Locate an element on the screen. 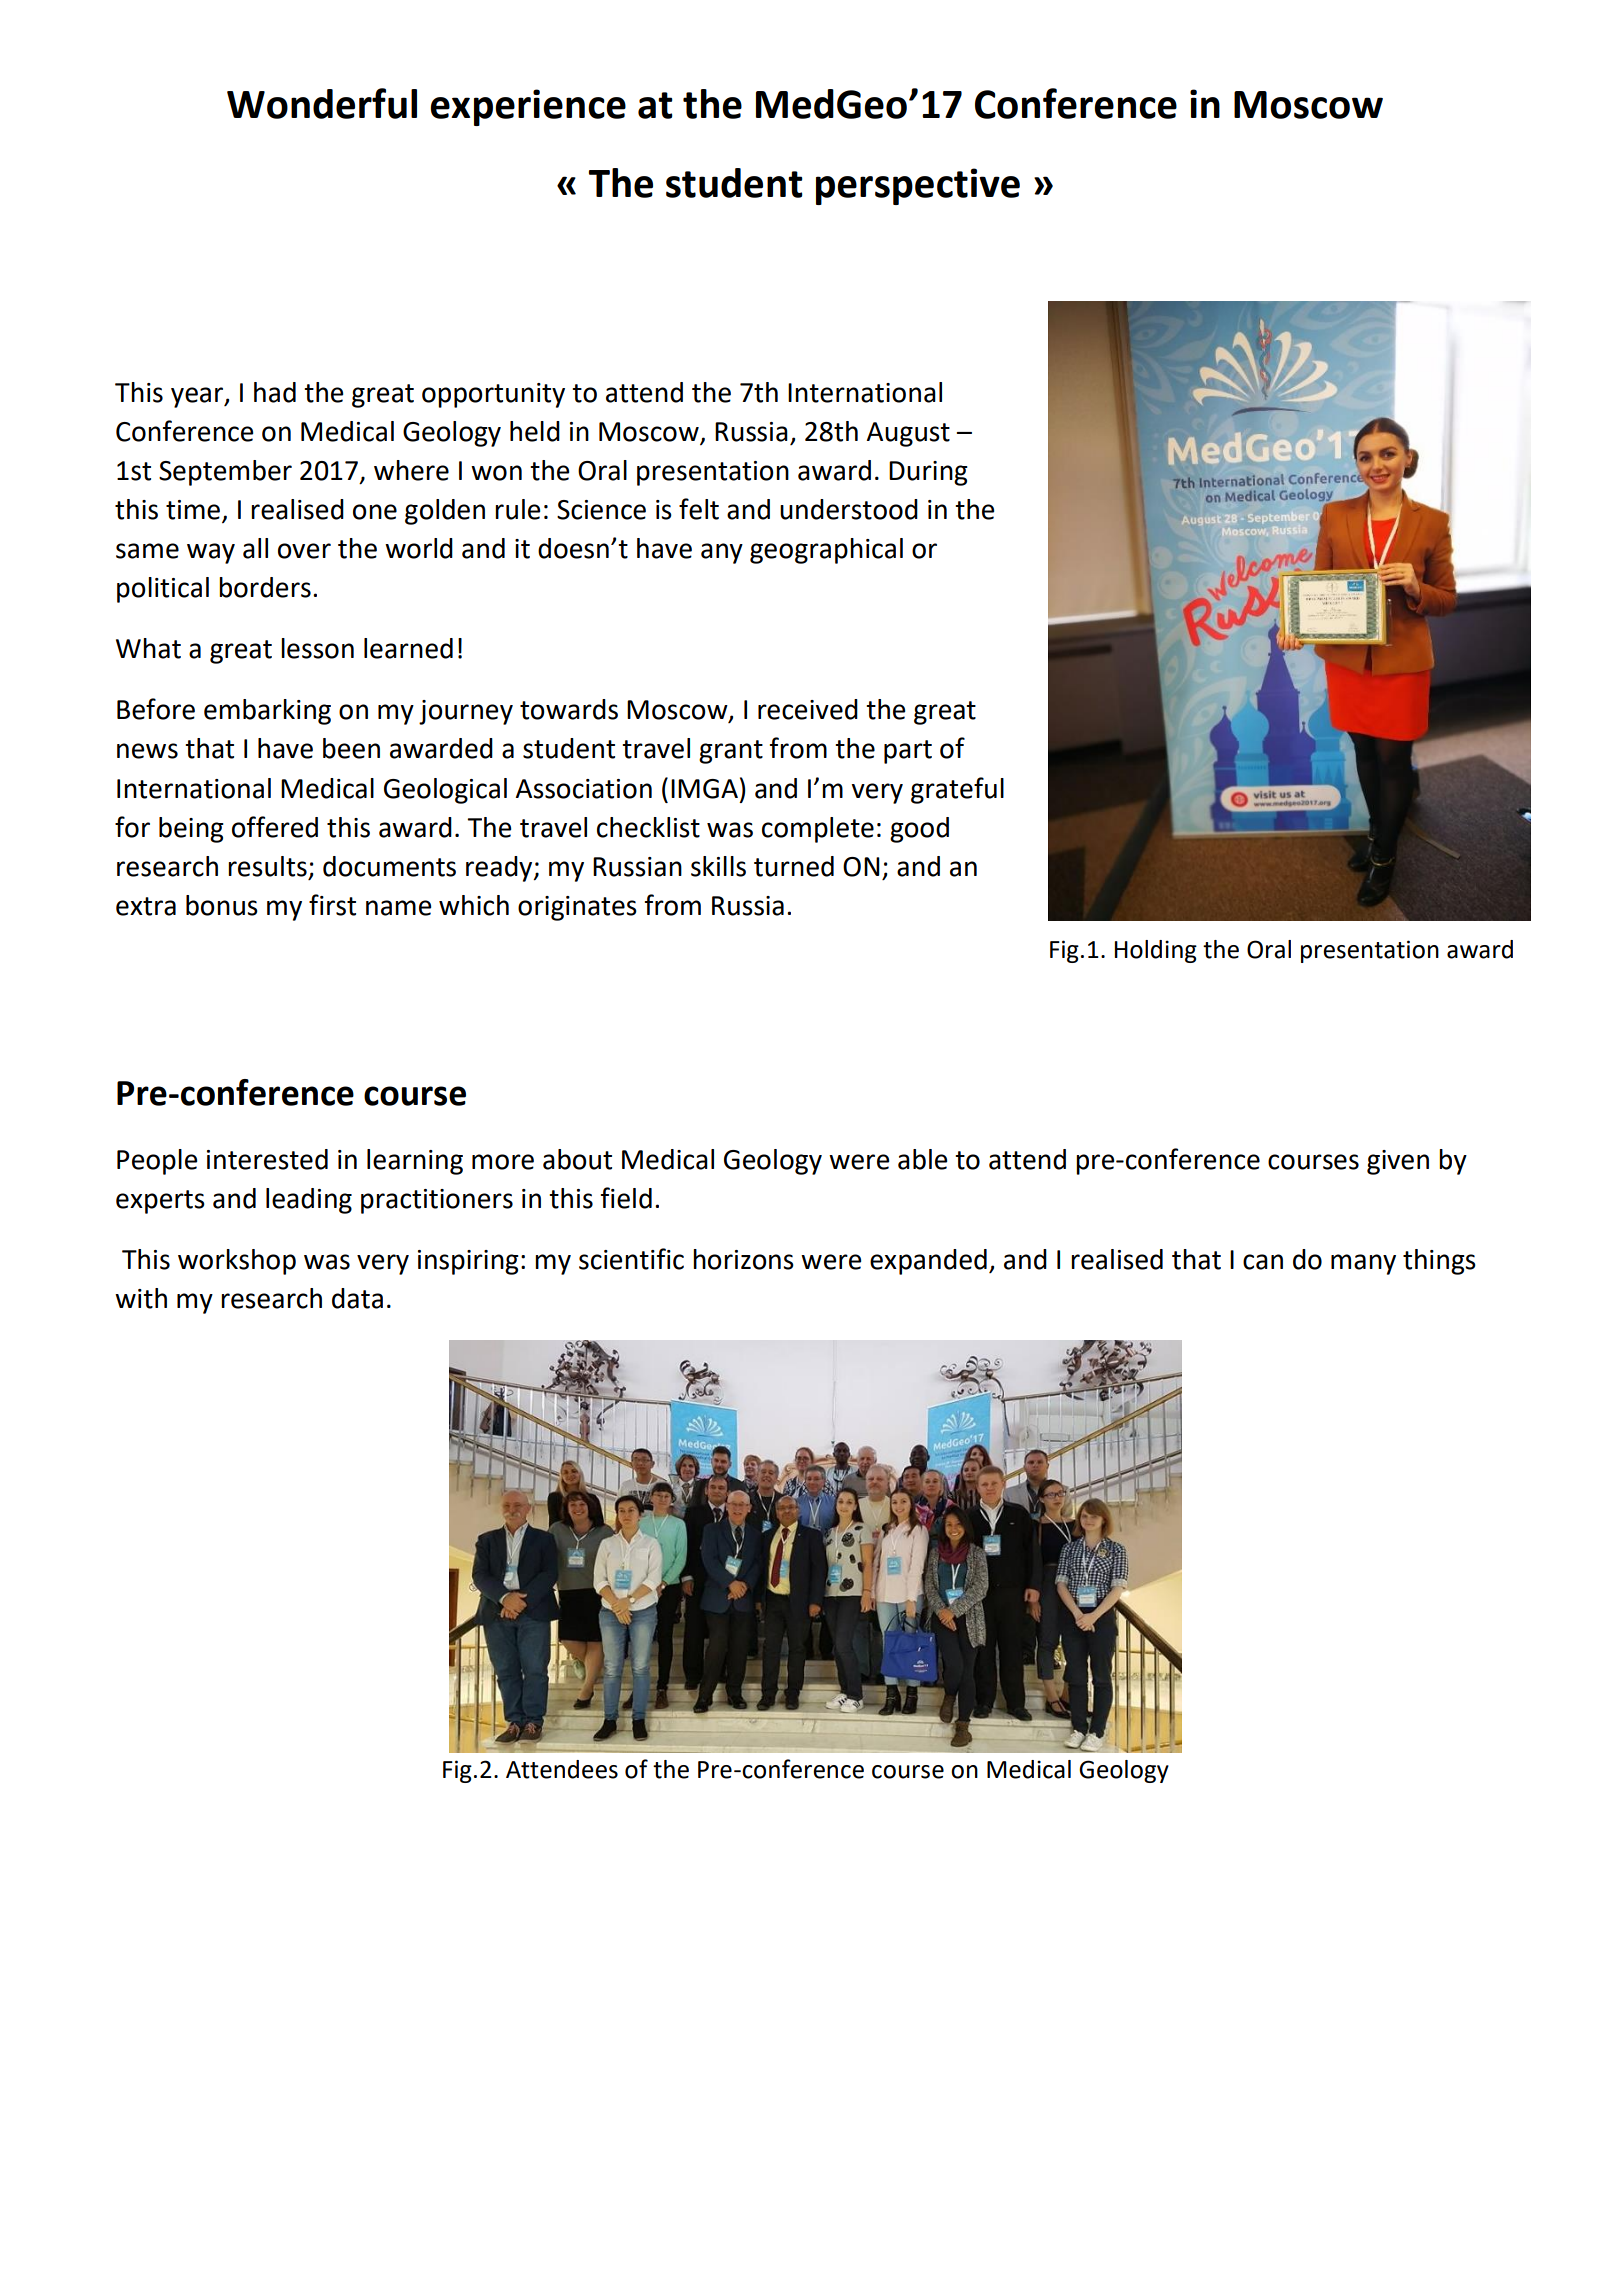 The width and height of the screenshot is (1610, 2276). can is located at coordinates (1263, 1262).
